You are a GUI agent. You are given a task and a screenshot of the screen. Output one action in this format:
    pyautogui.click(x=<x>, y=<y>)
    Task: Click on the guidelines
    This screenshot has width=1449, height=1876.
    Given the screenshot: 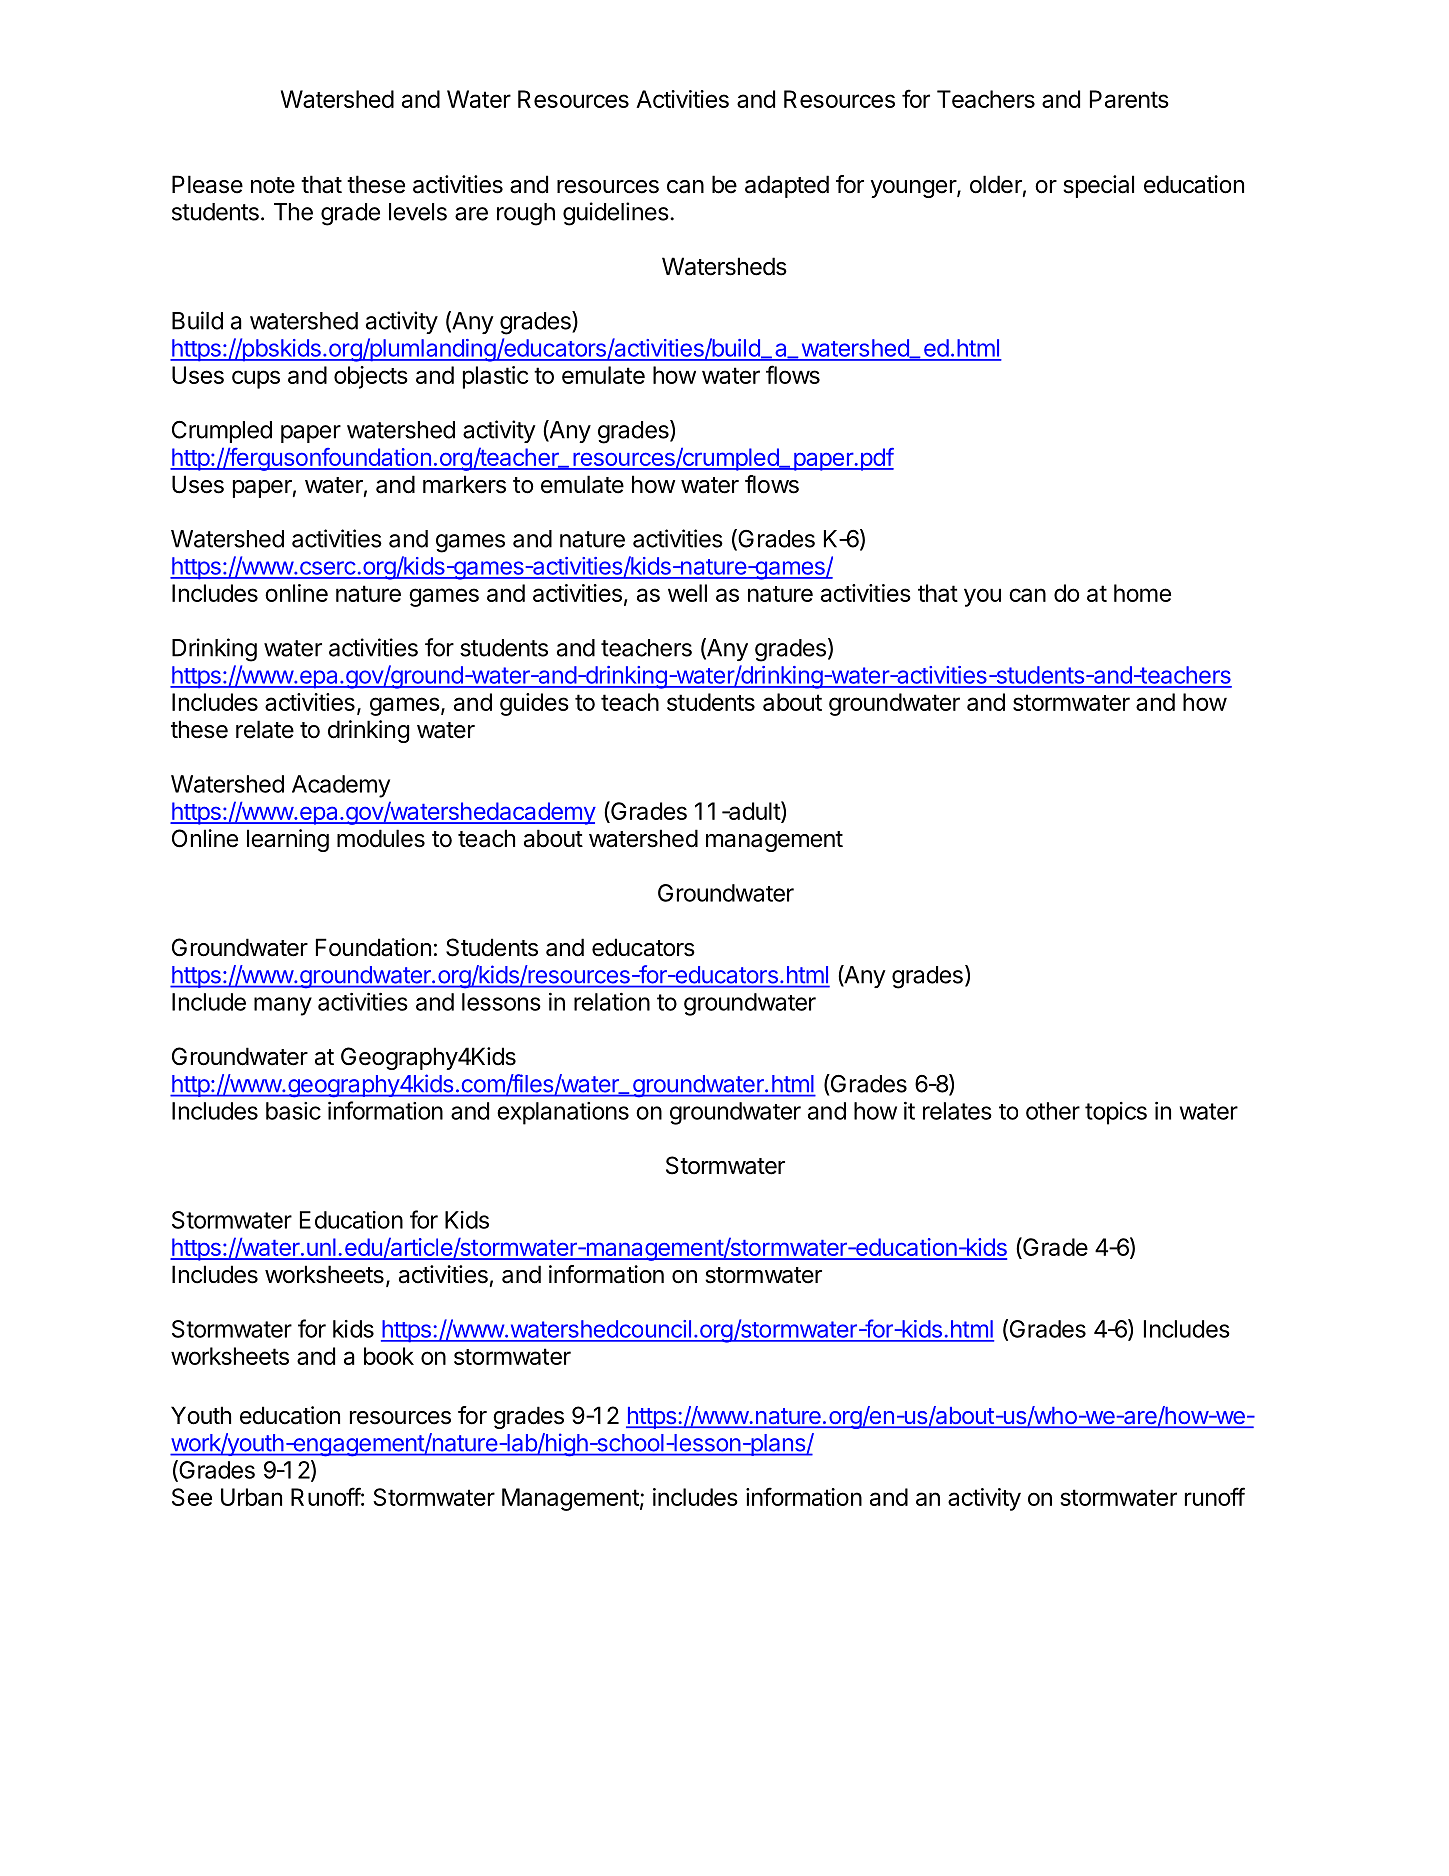 What is the action you would take?
    pyautogui.click(x=616, y=214)
